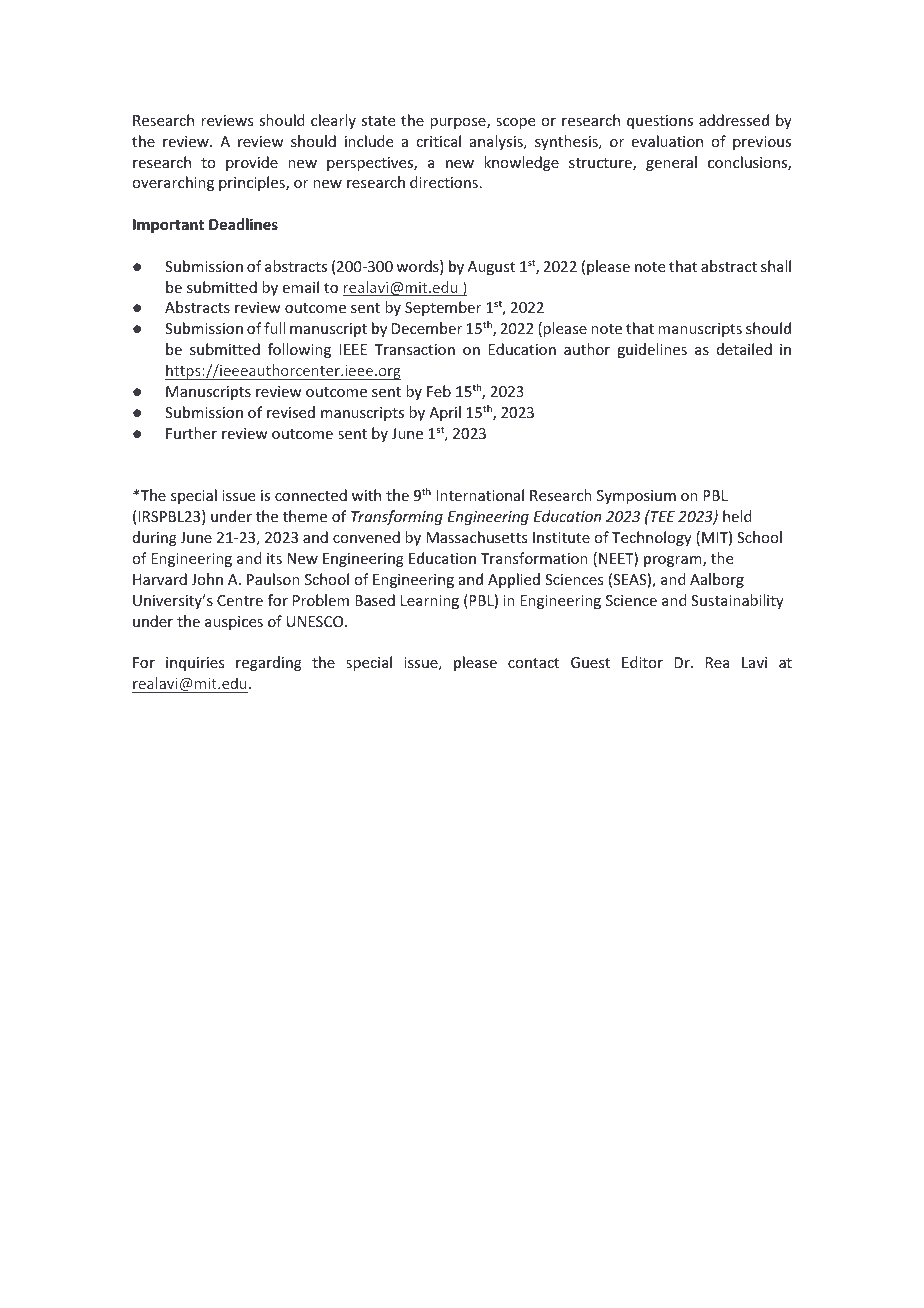  Describe the element at coordinates (652, 350) in the page. I see `guidelines` at that location.
